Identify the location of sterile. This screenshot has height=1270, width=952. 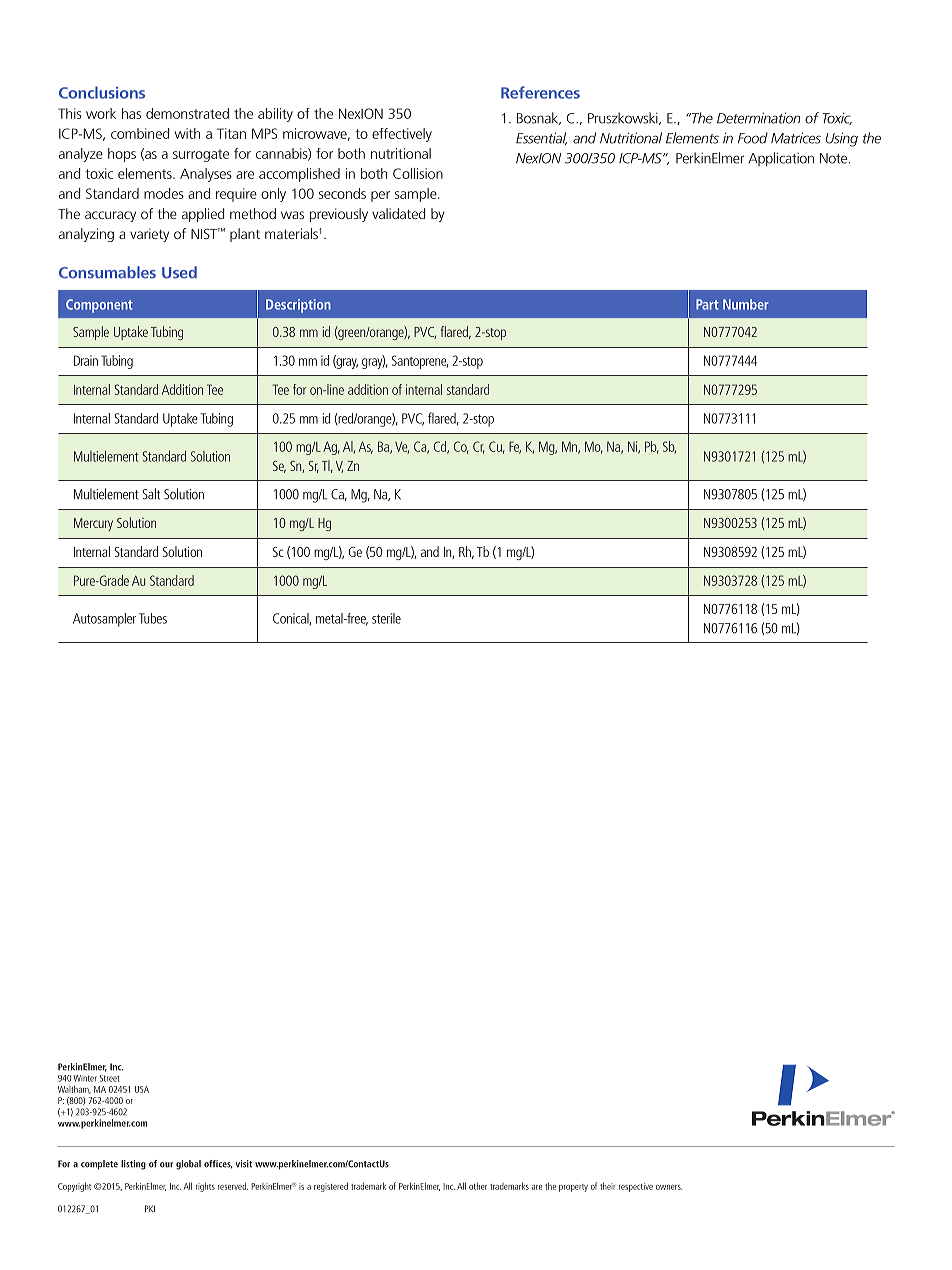
(386, 618).
